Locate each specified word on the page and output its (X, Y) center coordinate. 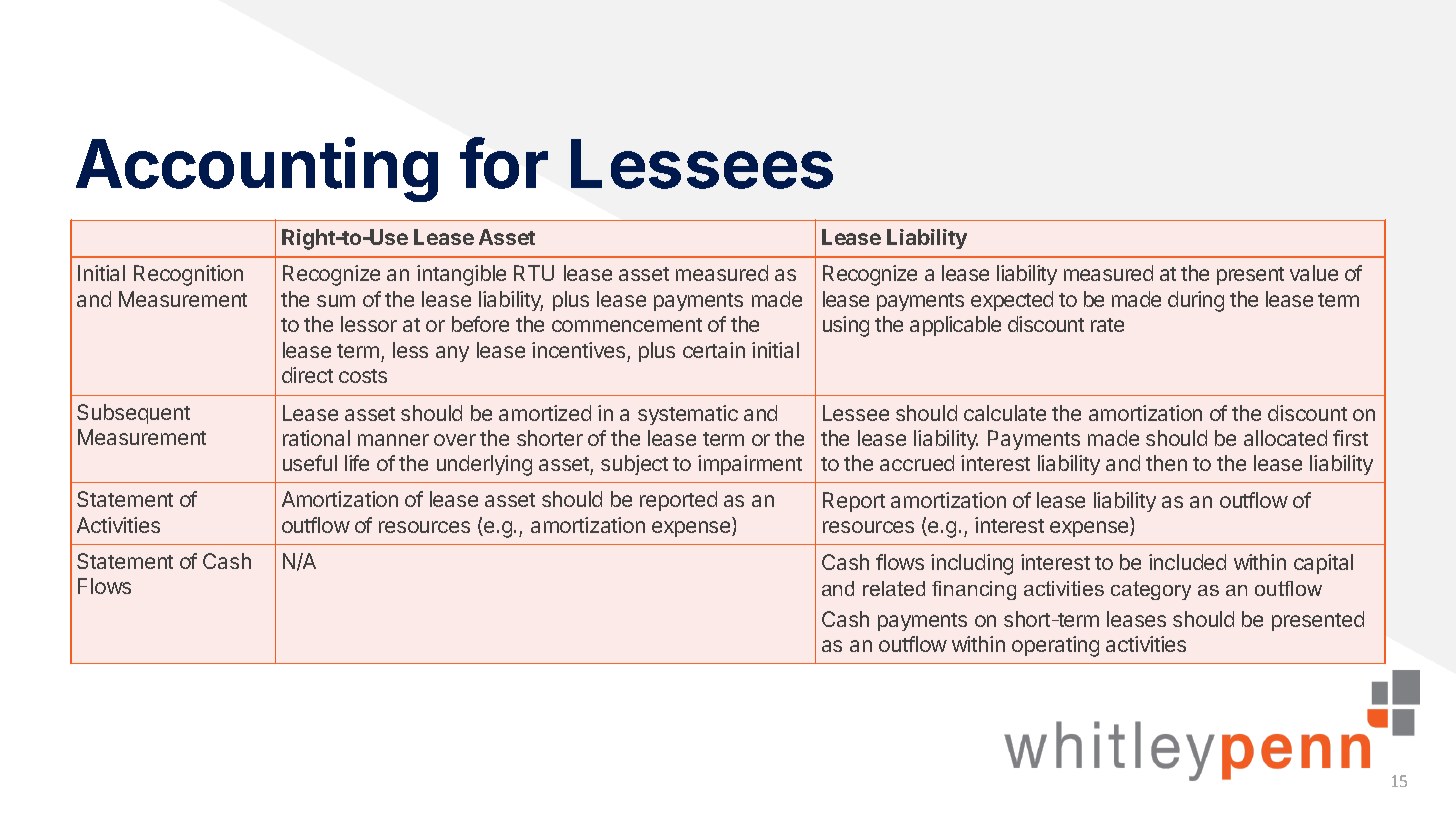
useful (310, 463)
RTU (534, 273)
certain (714, 350)
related (894, 588)
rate (1107, 325)
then (1166, 463)
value (1314, 273)
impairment (750, 465)
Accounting (257, 170)
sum (336, 301)
